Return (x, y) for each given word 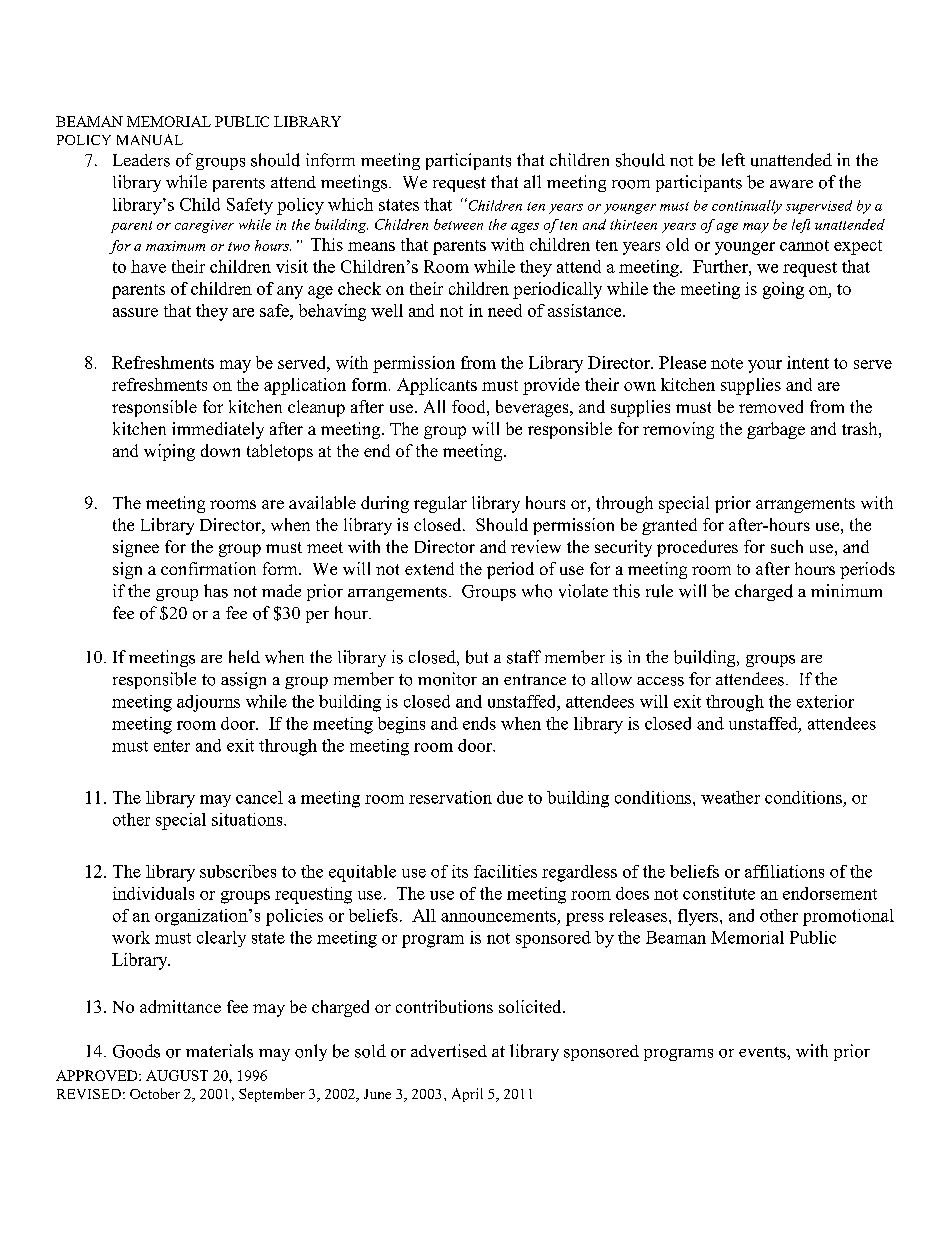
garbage (776, 430)
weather (730, 797)
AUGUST (177, 1075)
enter (172, 746)
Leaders (141, 160)
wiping (169, 452)
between (458, 224)
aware (791, 184)
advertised (449, 1051)
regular (440, 504)
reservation (450, 797)
